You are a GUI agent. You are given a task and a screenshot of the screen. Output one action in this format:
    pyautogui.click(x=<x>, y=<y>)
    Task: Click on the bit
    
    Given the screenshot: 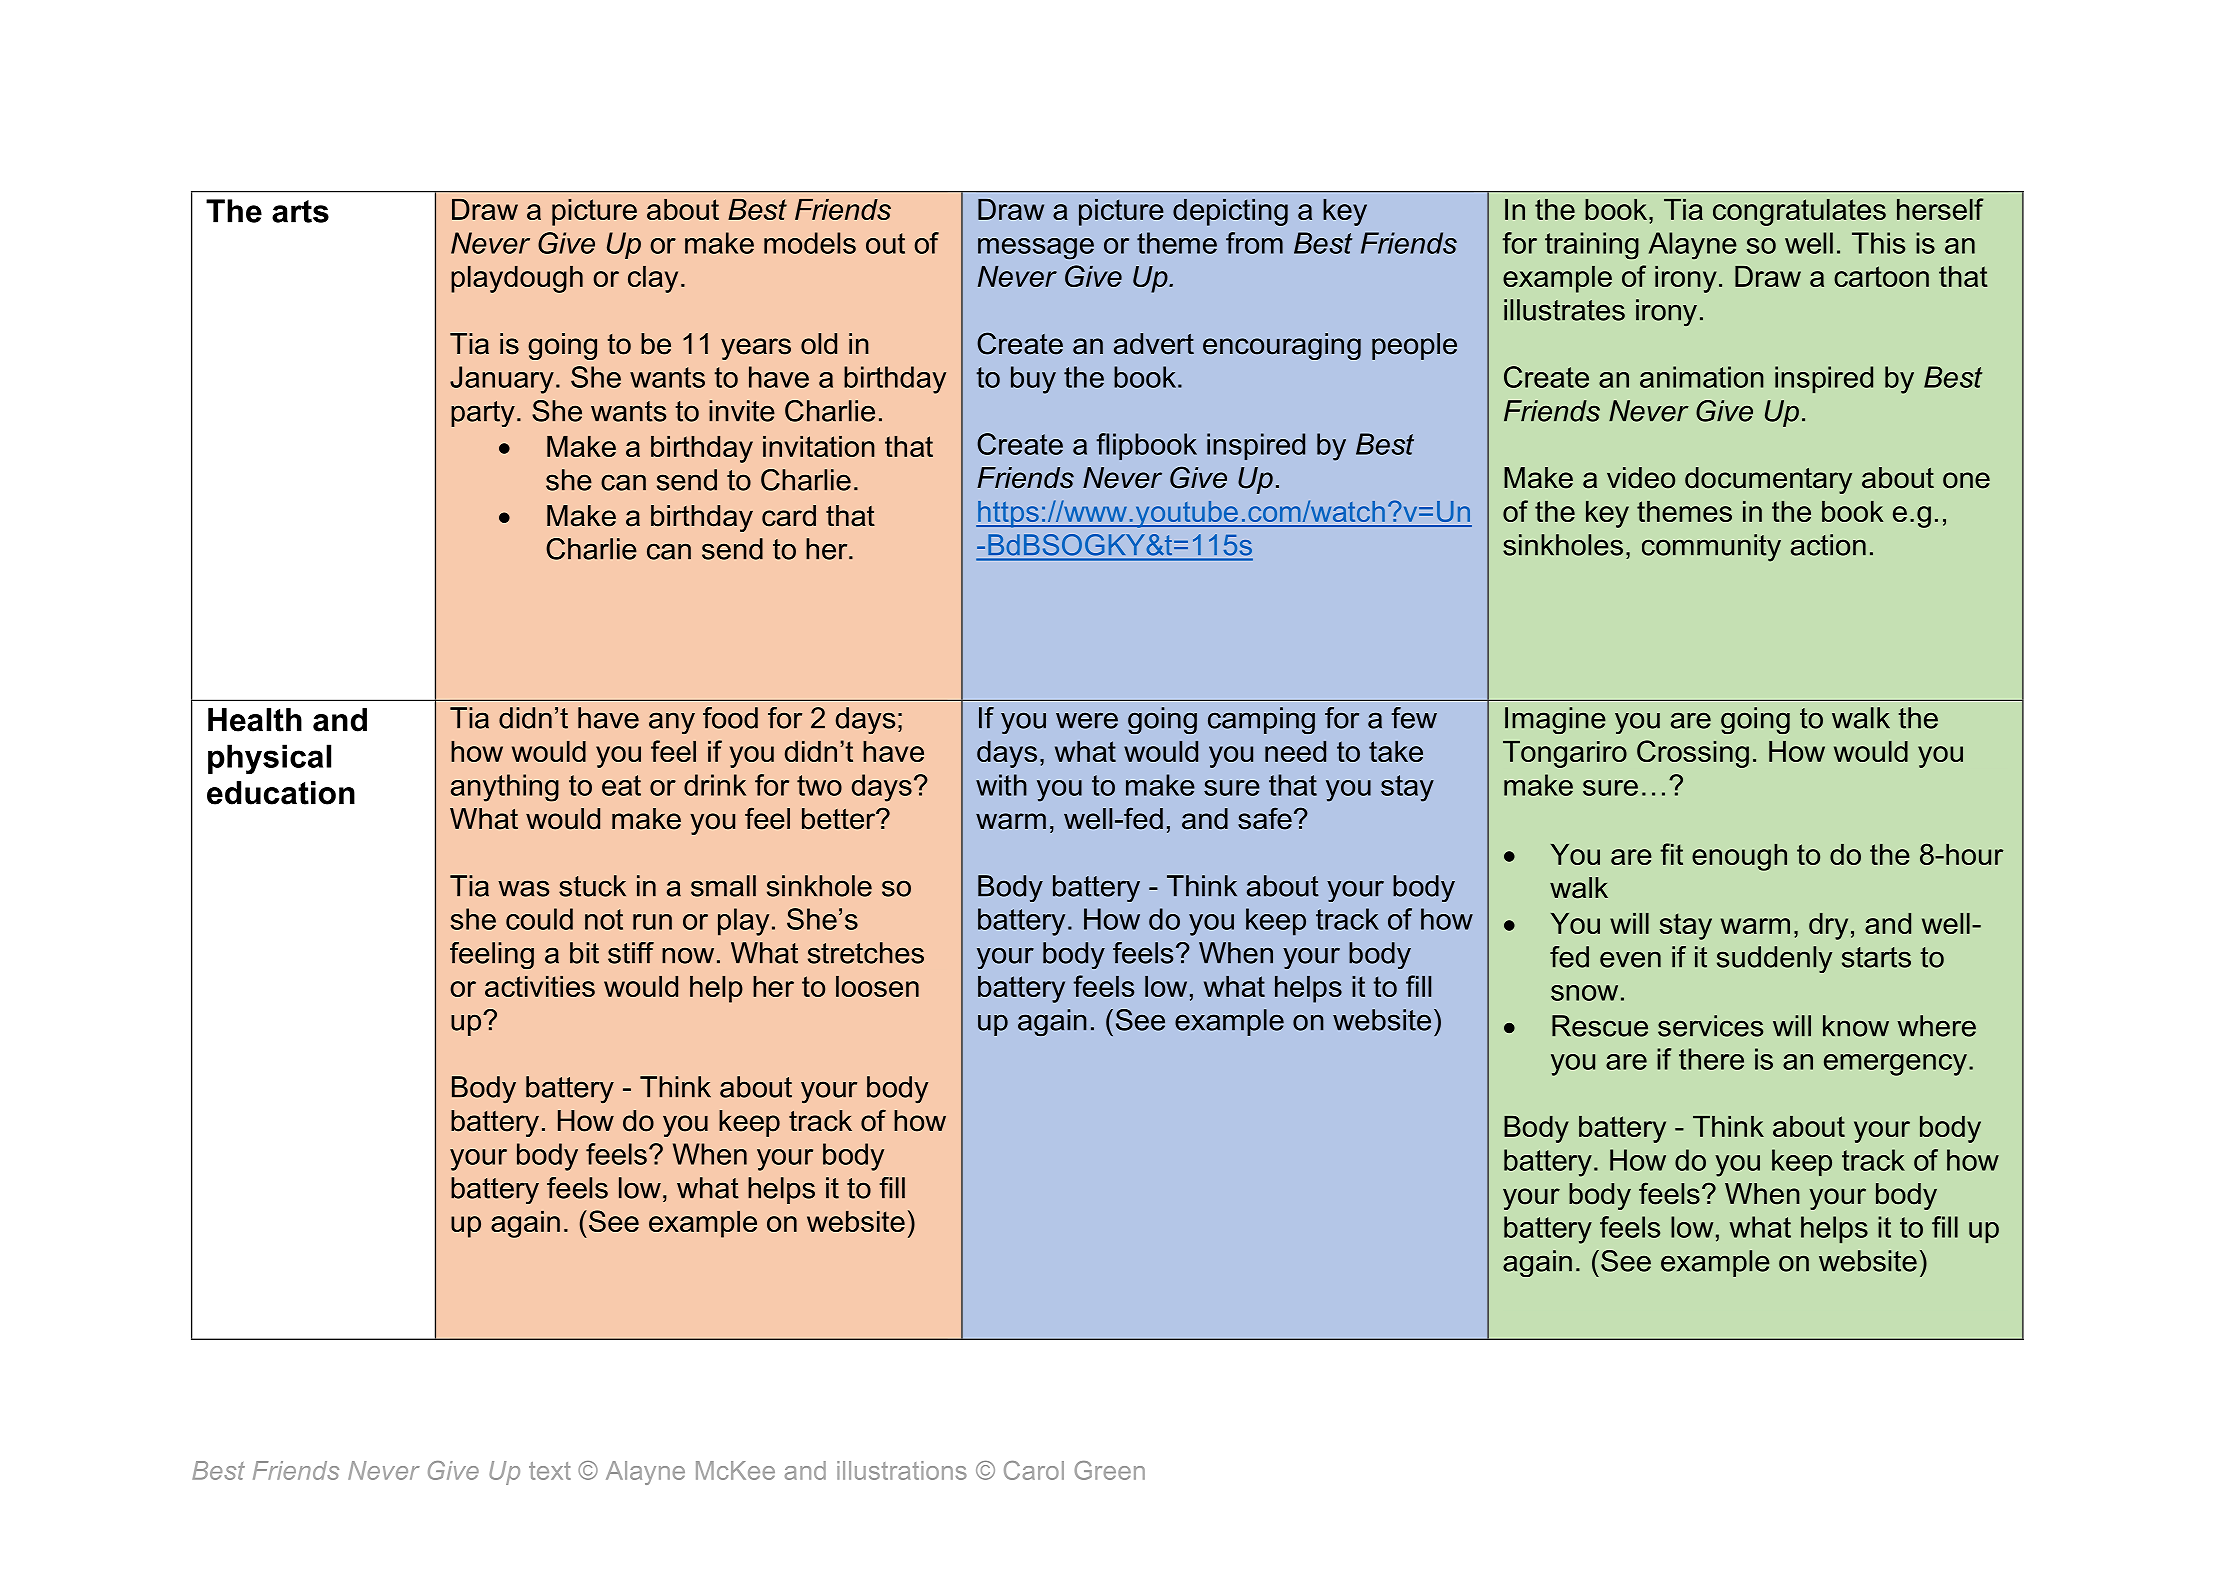 What is the action you would take?
    pyautogui.click(x=584, y=953)
